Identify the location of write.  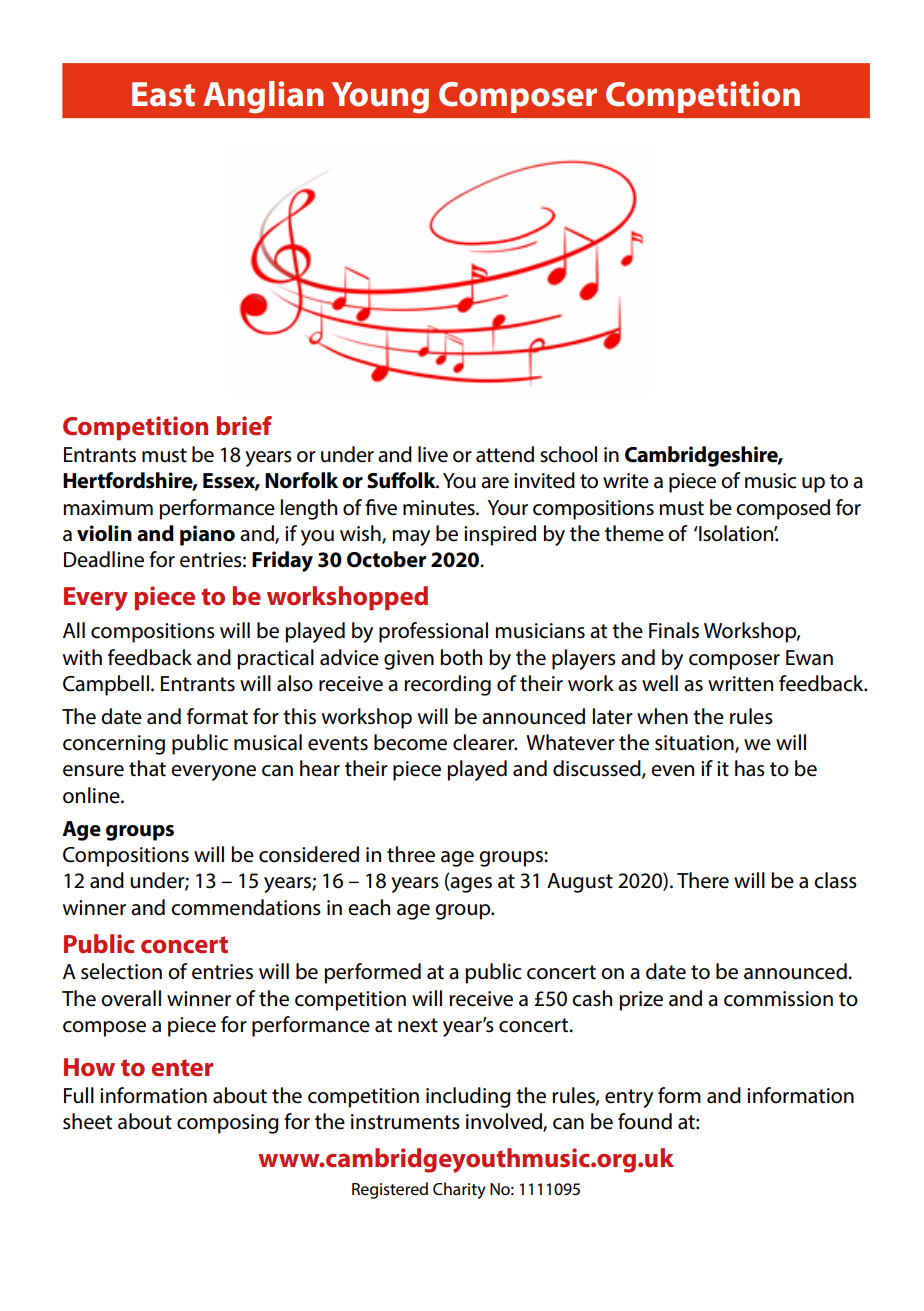
(626, 481).
